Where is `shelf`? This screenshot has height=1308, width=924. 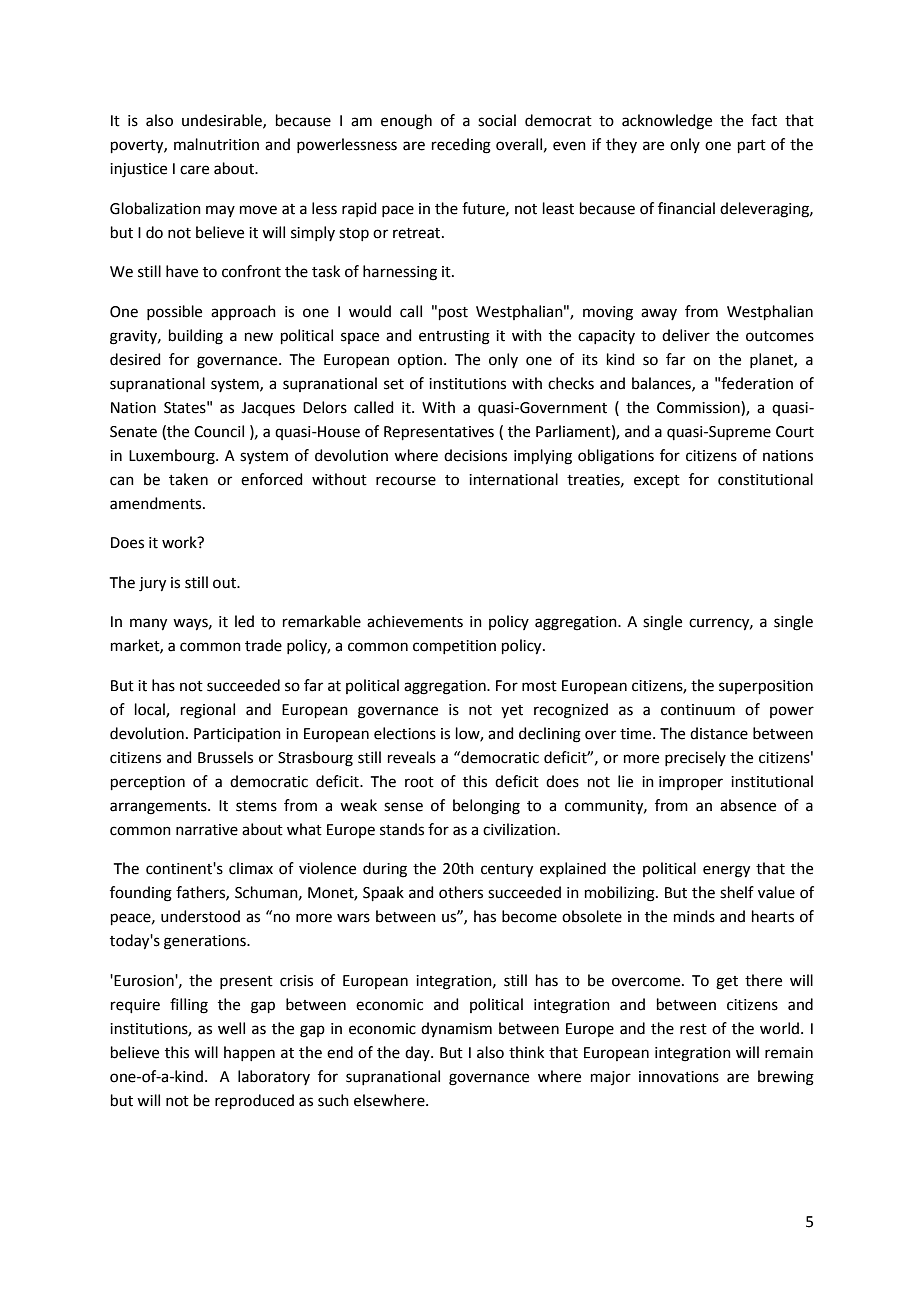
shelf is located at coordinates (737, 892).
